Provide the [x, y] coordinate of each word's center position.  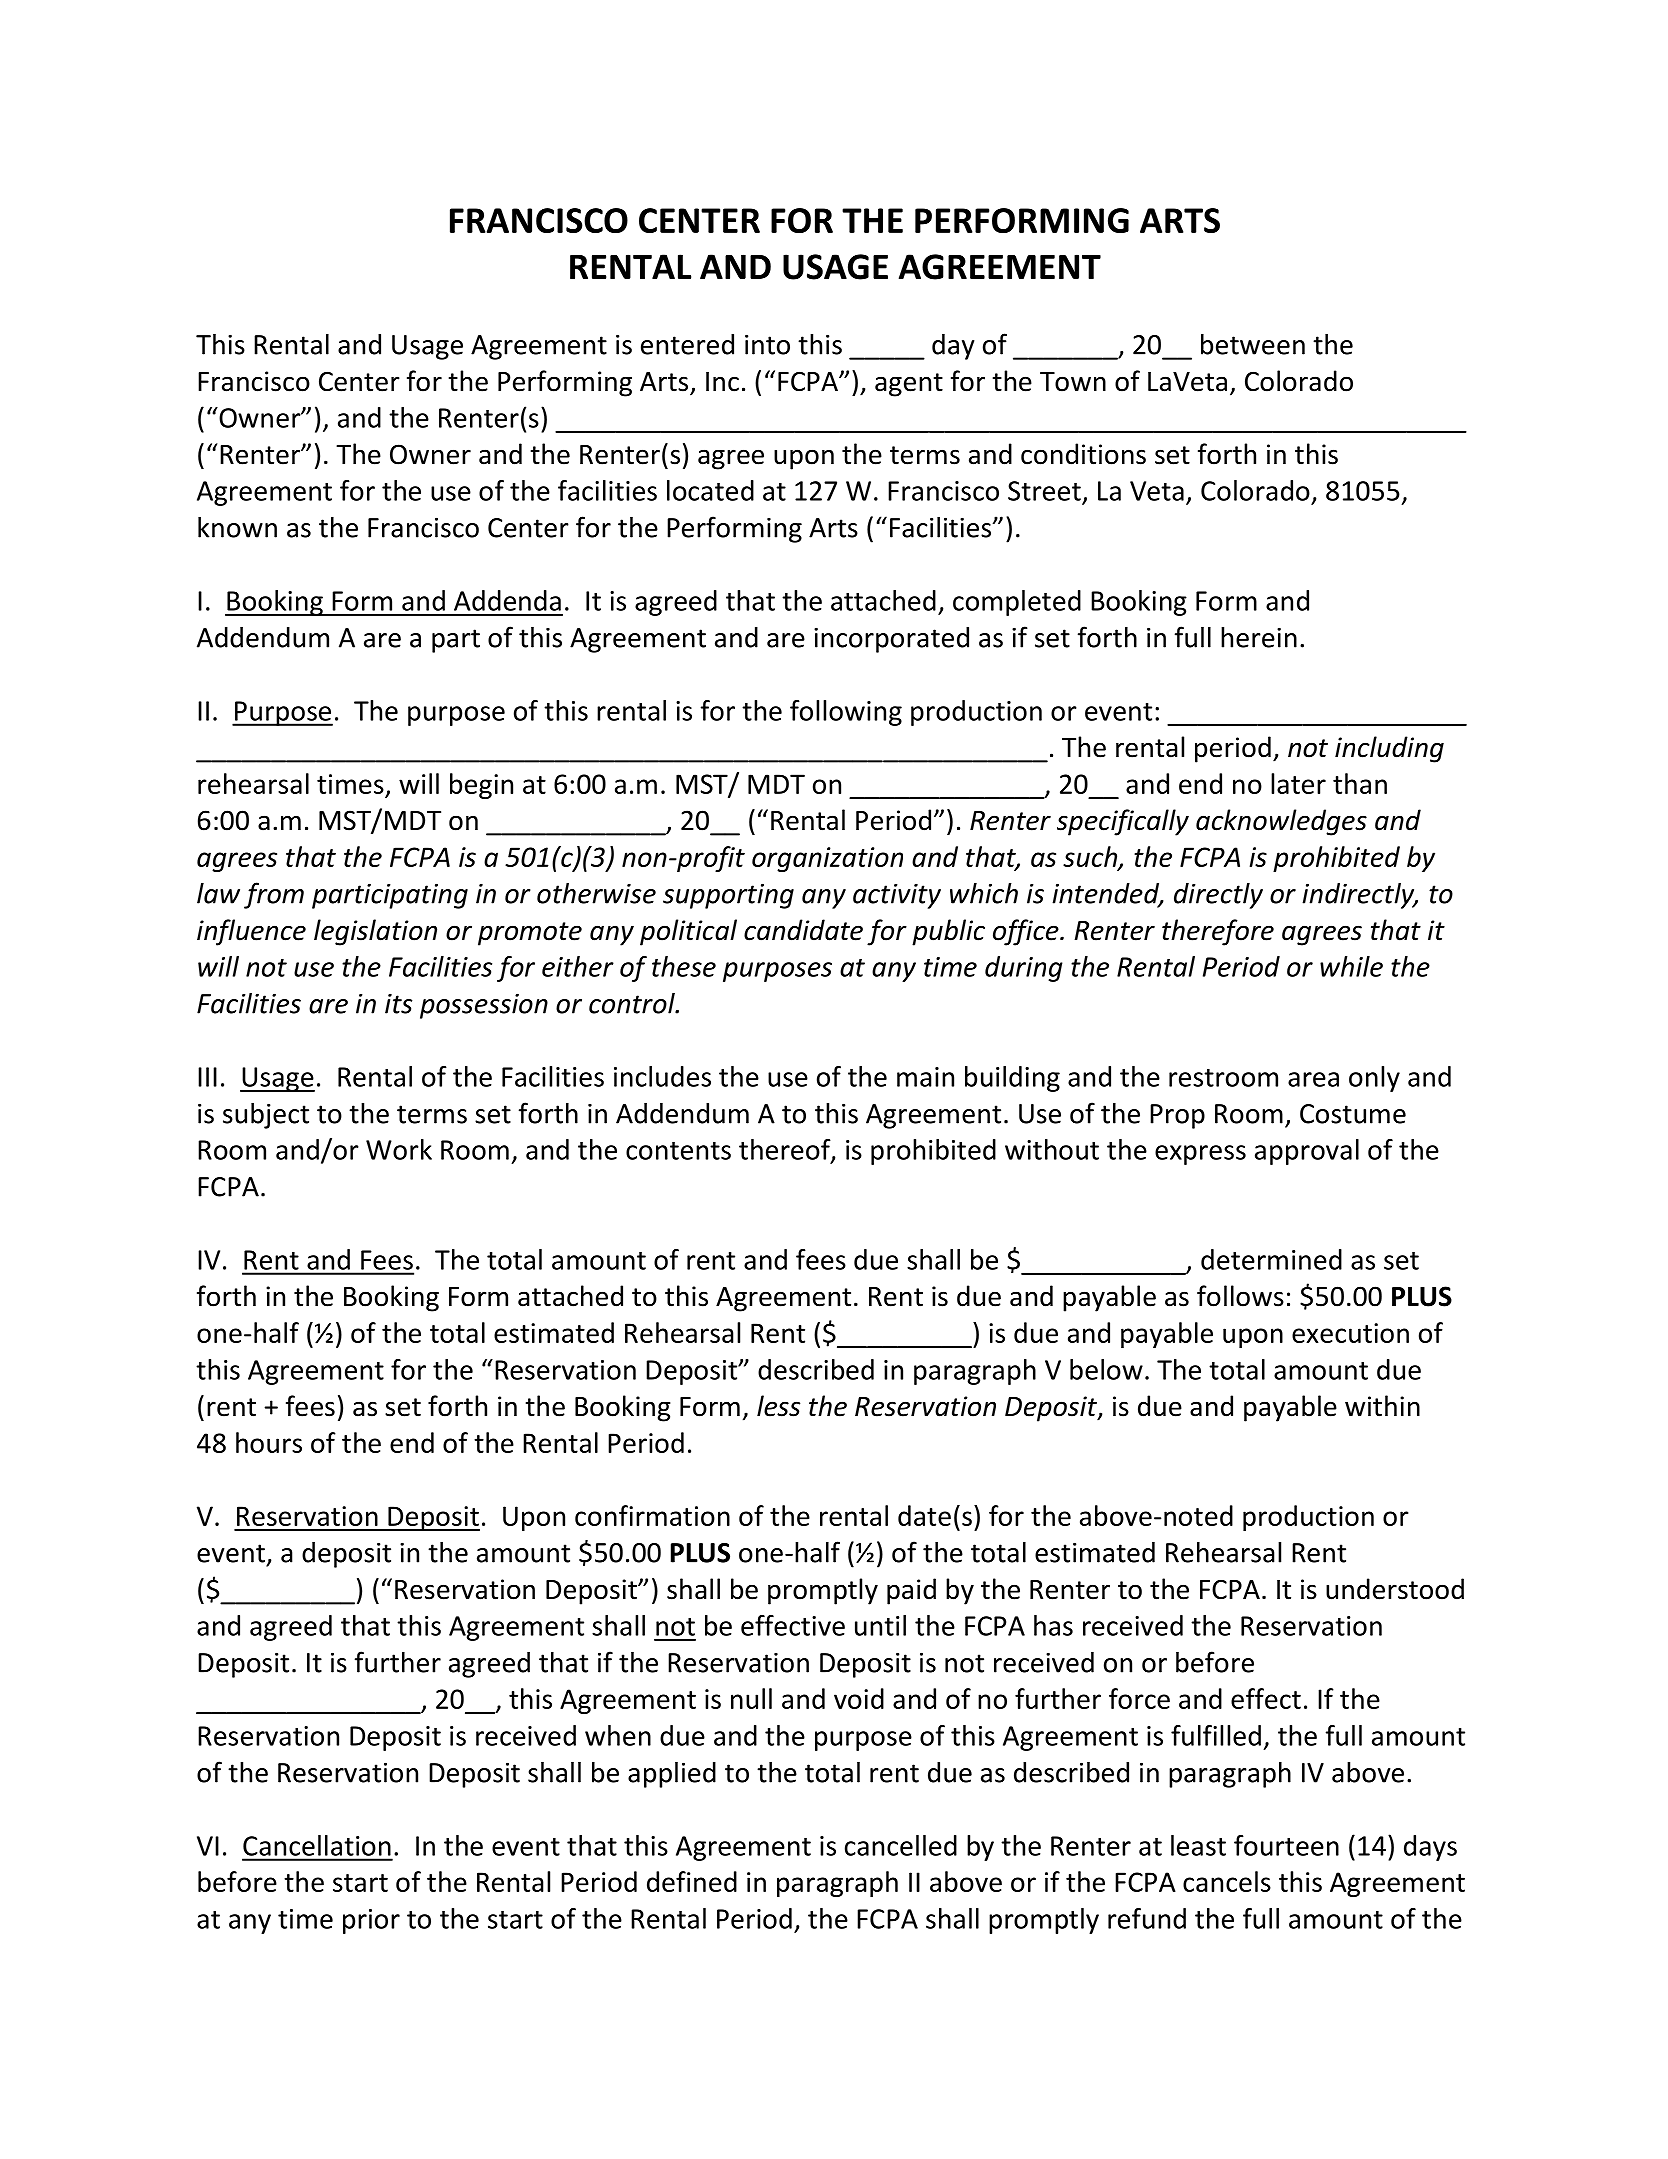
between [1253, 344]
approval [1307, 1152]
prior [371, 1921]
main [925, 1077]
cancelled [901, 1845]
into [767, 344]
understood [1395, 1589]
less [778, 1406]
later [1298, 783]
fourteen [1286, 1845]
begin [481, 786]
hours [269, 1442]
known [237, 527]
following [846, 713]
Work [399, 1149]
